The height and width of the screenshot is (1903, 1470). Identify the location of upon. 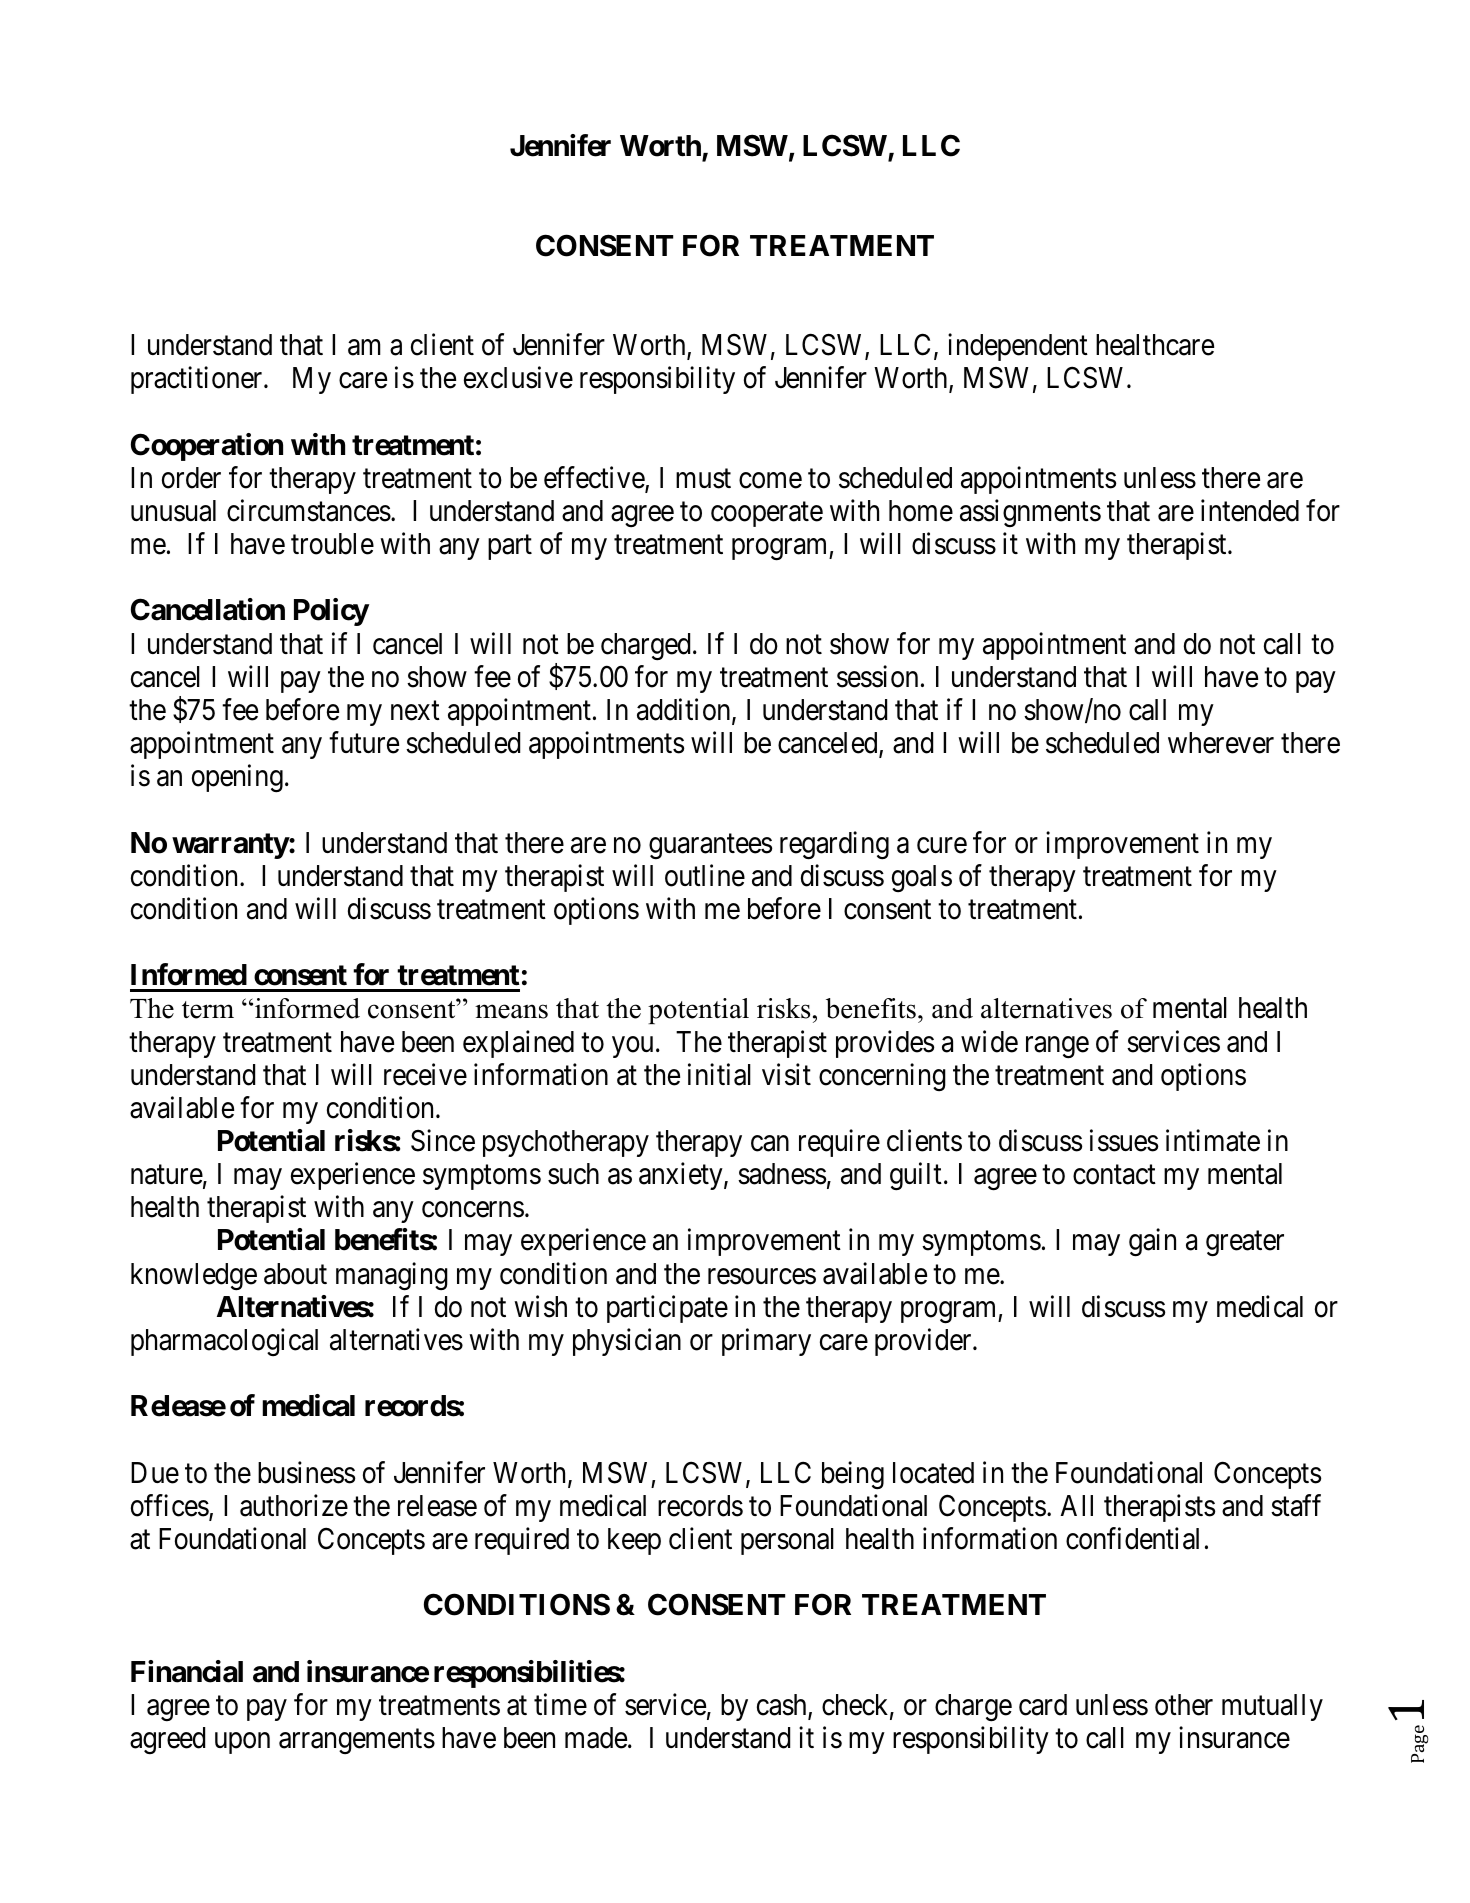
(242, 1743).
